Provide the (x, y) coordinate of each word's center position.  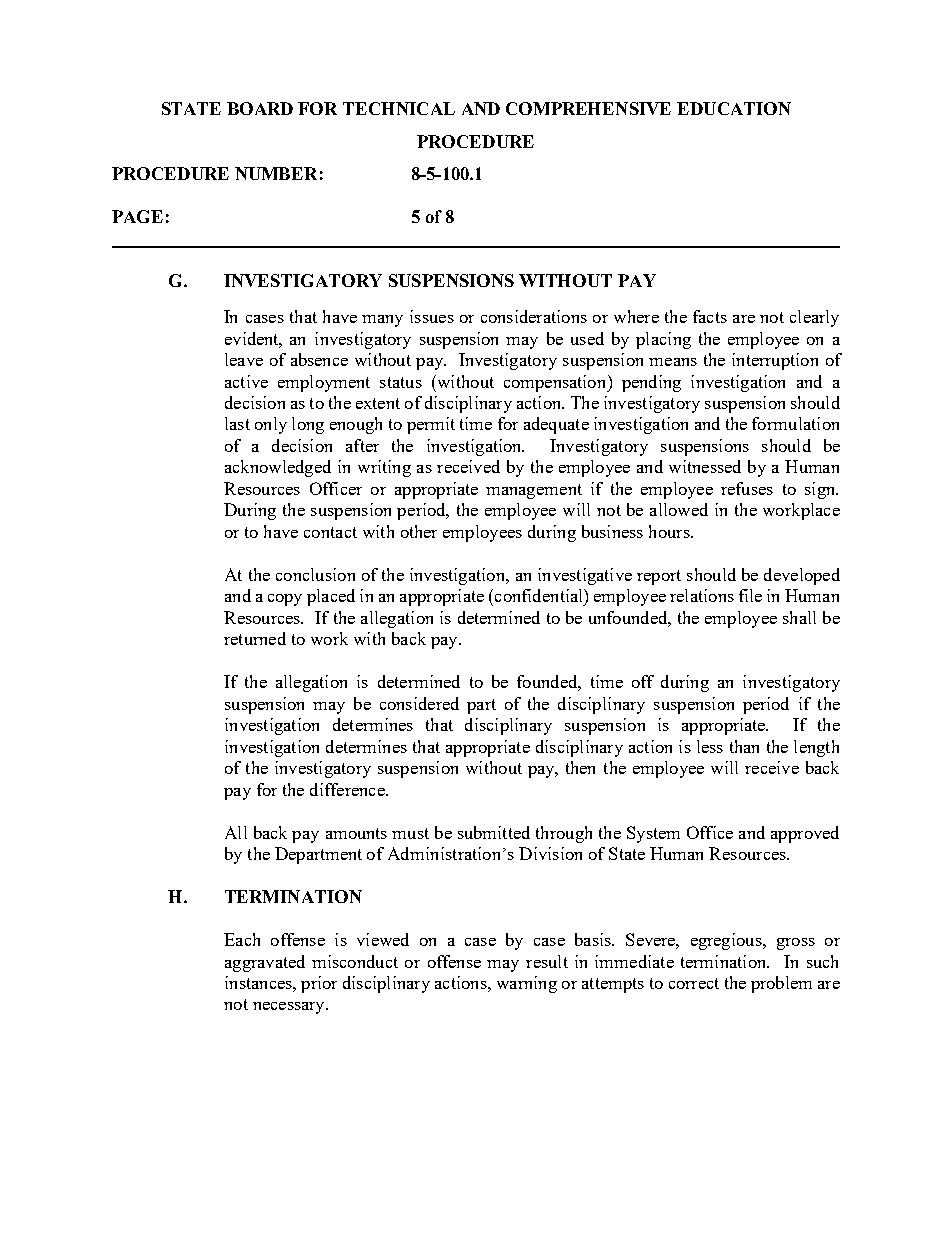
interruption (775, 361)
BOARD (260, 108)
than (744, 746)
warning (527, 984)
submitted (494, 832)
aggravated (265, 963)
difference (348, 789)
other (419, 531)
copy (285, 600)
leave (244, 359)
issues (432, 316)
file (750, 595)
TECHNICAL (399, 108)
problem (781, 984)
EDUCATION (734, 108)
